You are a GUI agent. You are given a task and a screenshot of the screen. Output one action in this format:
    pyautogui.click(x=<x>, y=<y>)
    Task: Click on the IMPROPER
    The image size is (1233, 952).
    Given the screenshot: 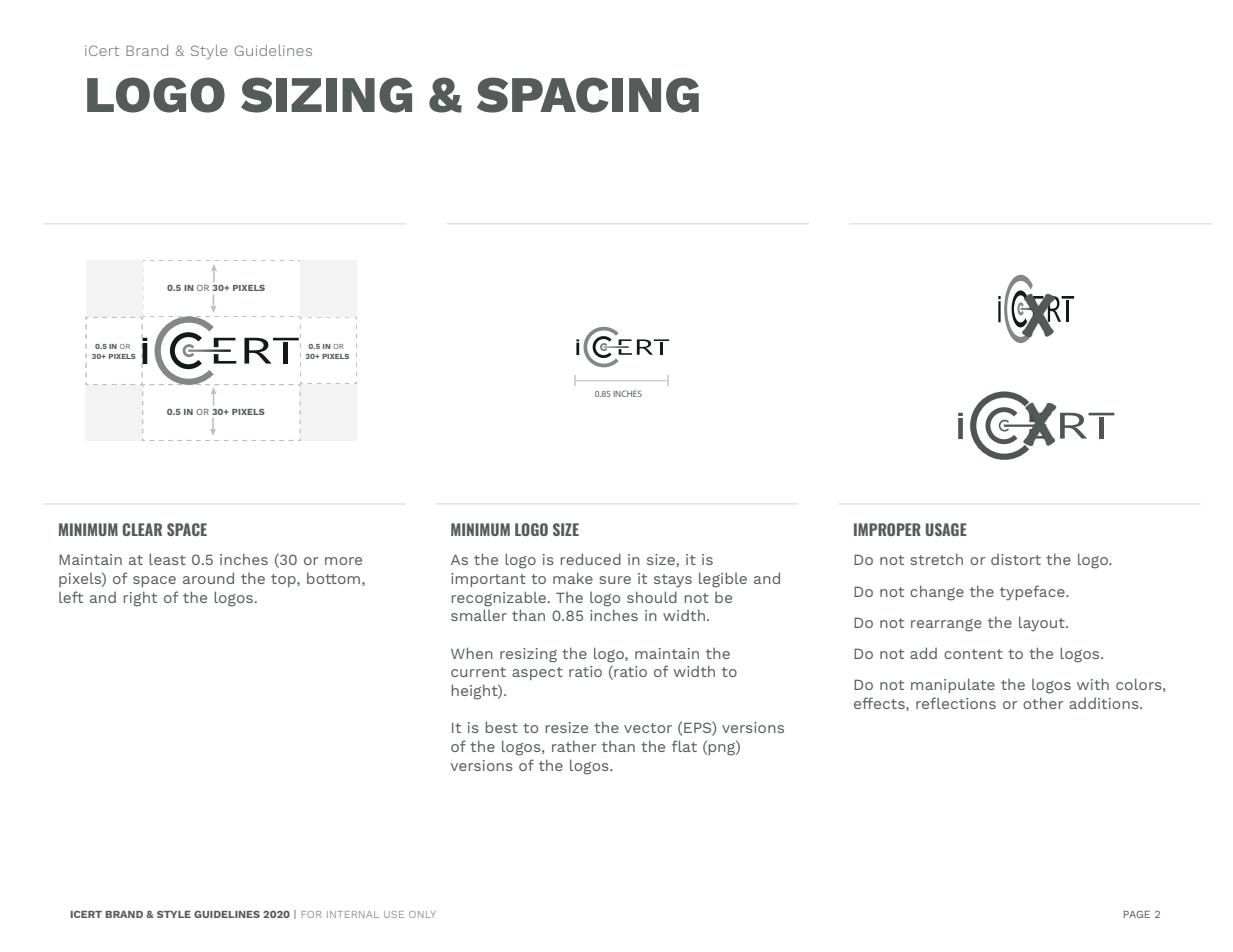 What is the action you would take?
    pyautogui.click(x=887, y=529)
